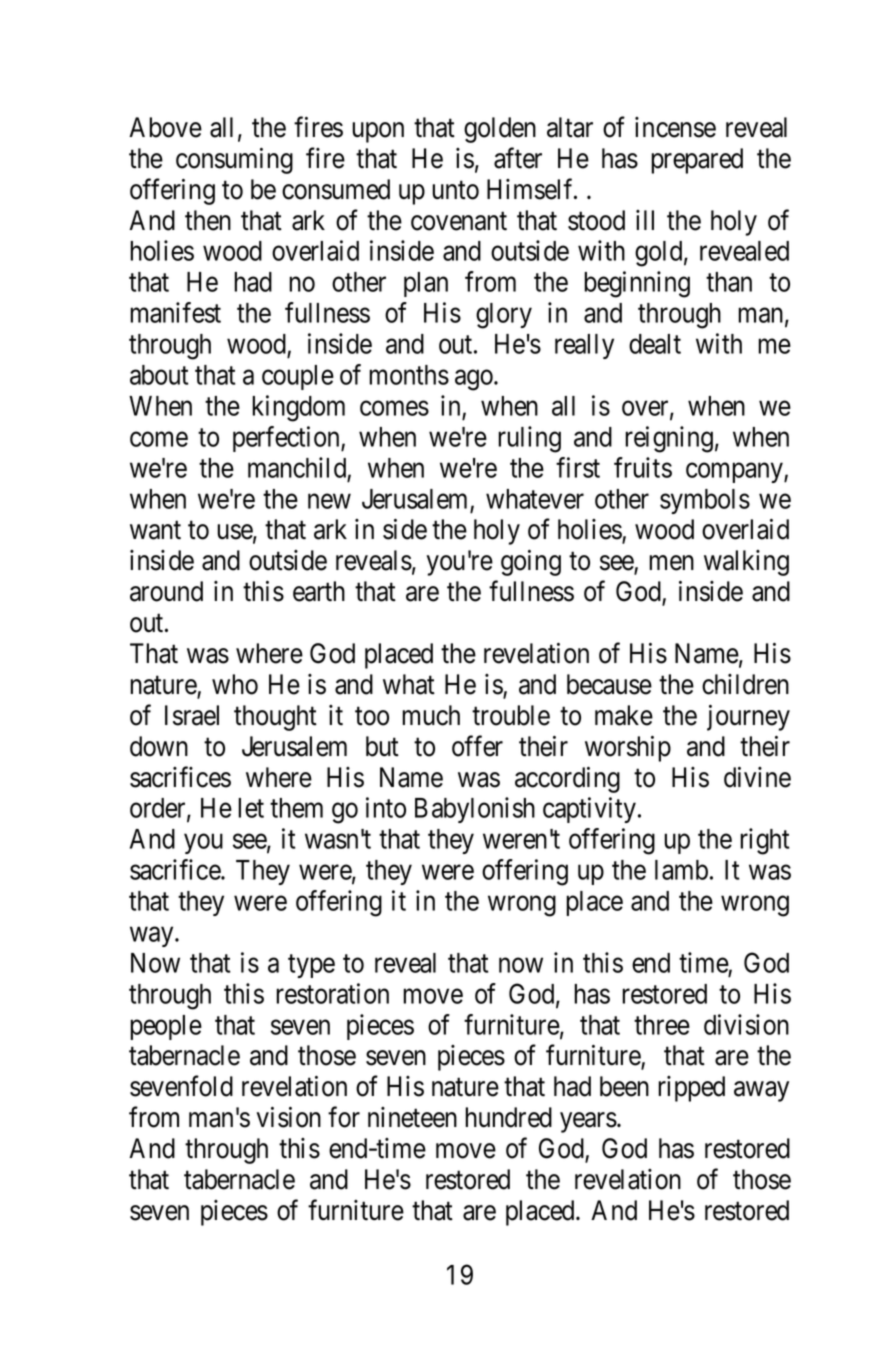 The width and height of the screenshot is (887, 1372). What do you see at coordinates (475, 380) in the screenshot?
I see `ago` at bounding box center [475, 380].
